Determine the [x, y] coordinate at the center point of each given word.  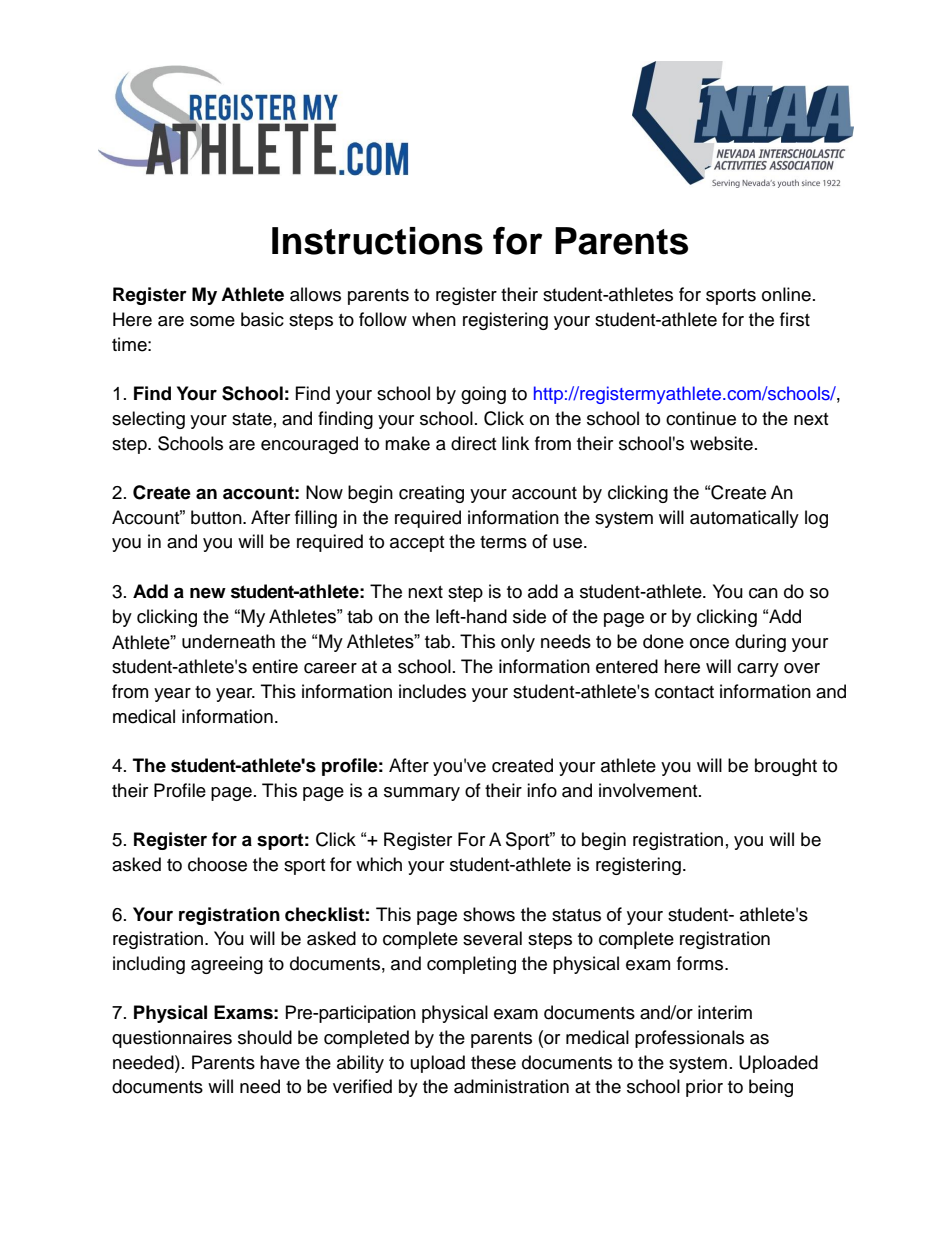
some [212, 321]
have [280, 1062]
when [434, 319]
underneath [228, 641]
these [493, 1062]
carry [758, 670]
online [786, 294]
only [518, 643]
